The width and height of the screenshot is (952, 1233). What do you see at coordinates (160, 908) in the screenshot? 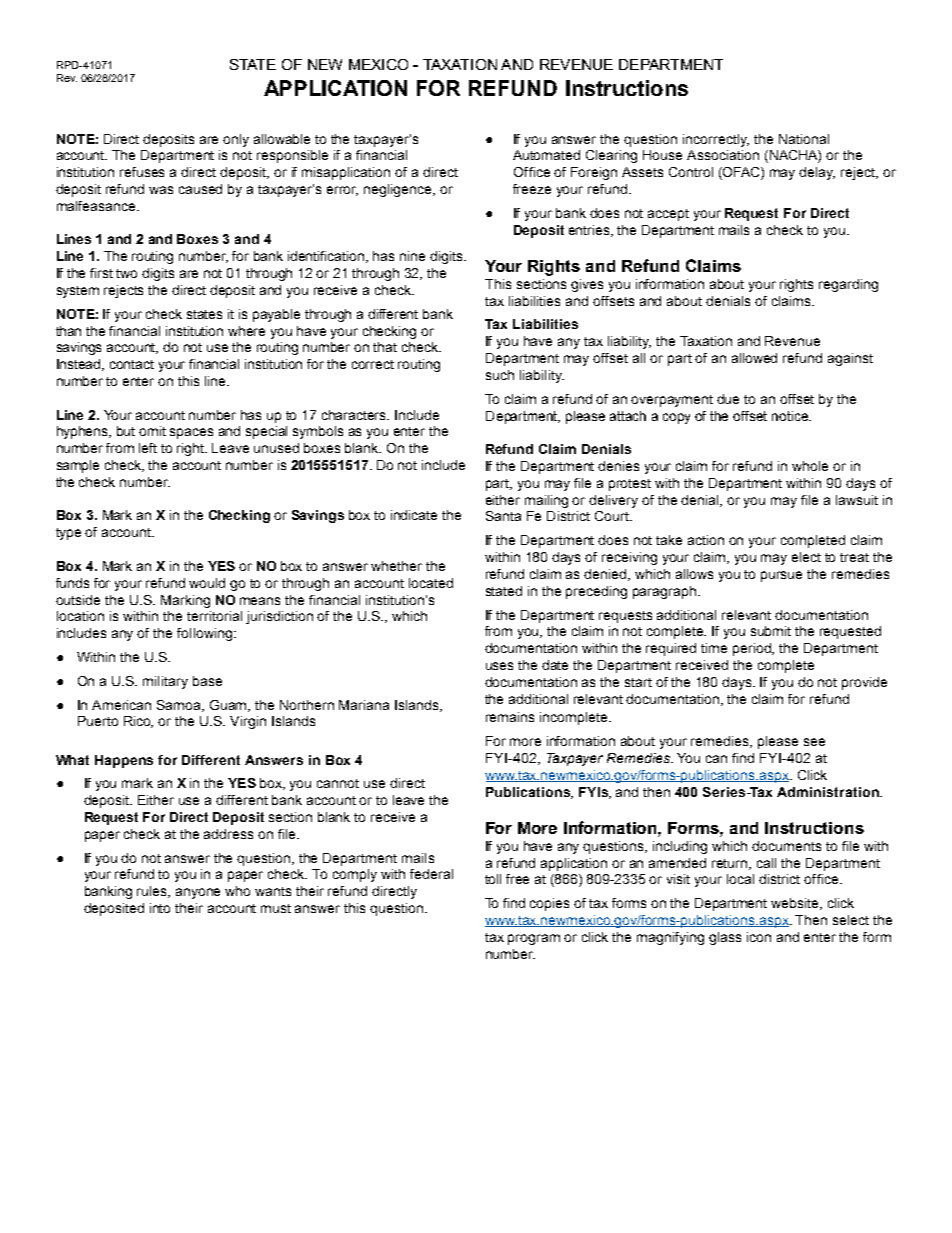
I see `into` at bounding box center [160, 908].
